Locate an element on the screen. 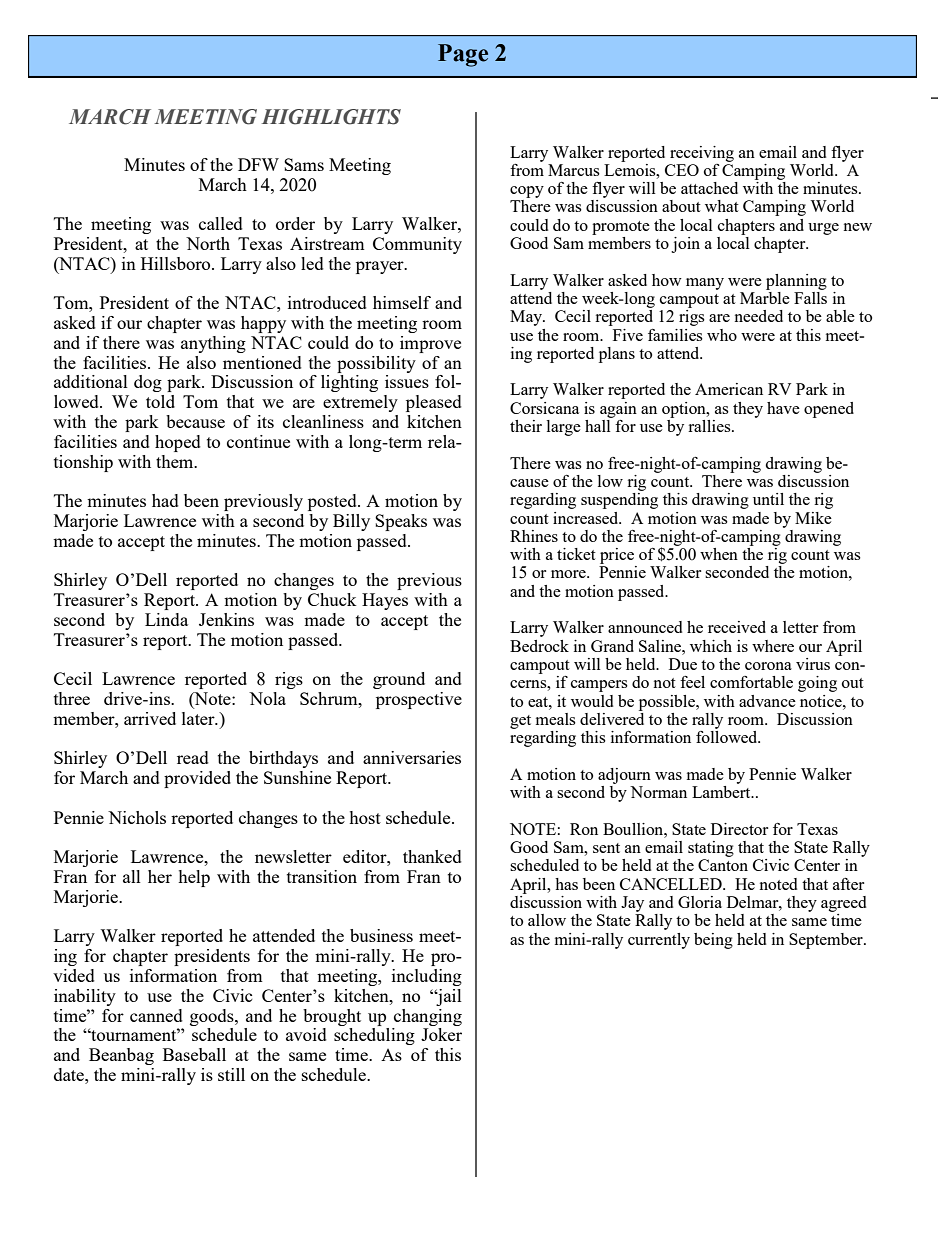 This screenshot has height=1233, width=952. Joker is located at coordinates (441, 1034).
